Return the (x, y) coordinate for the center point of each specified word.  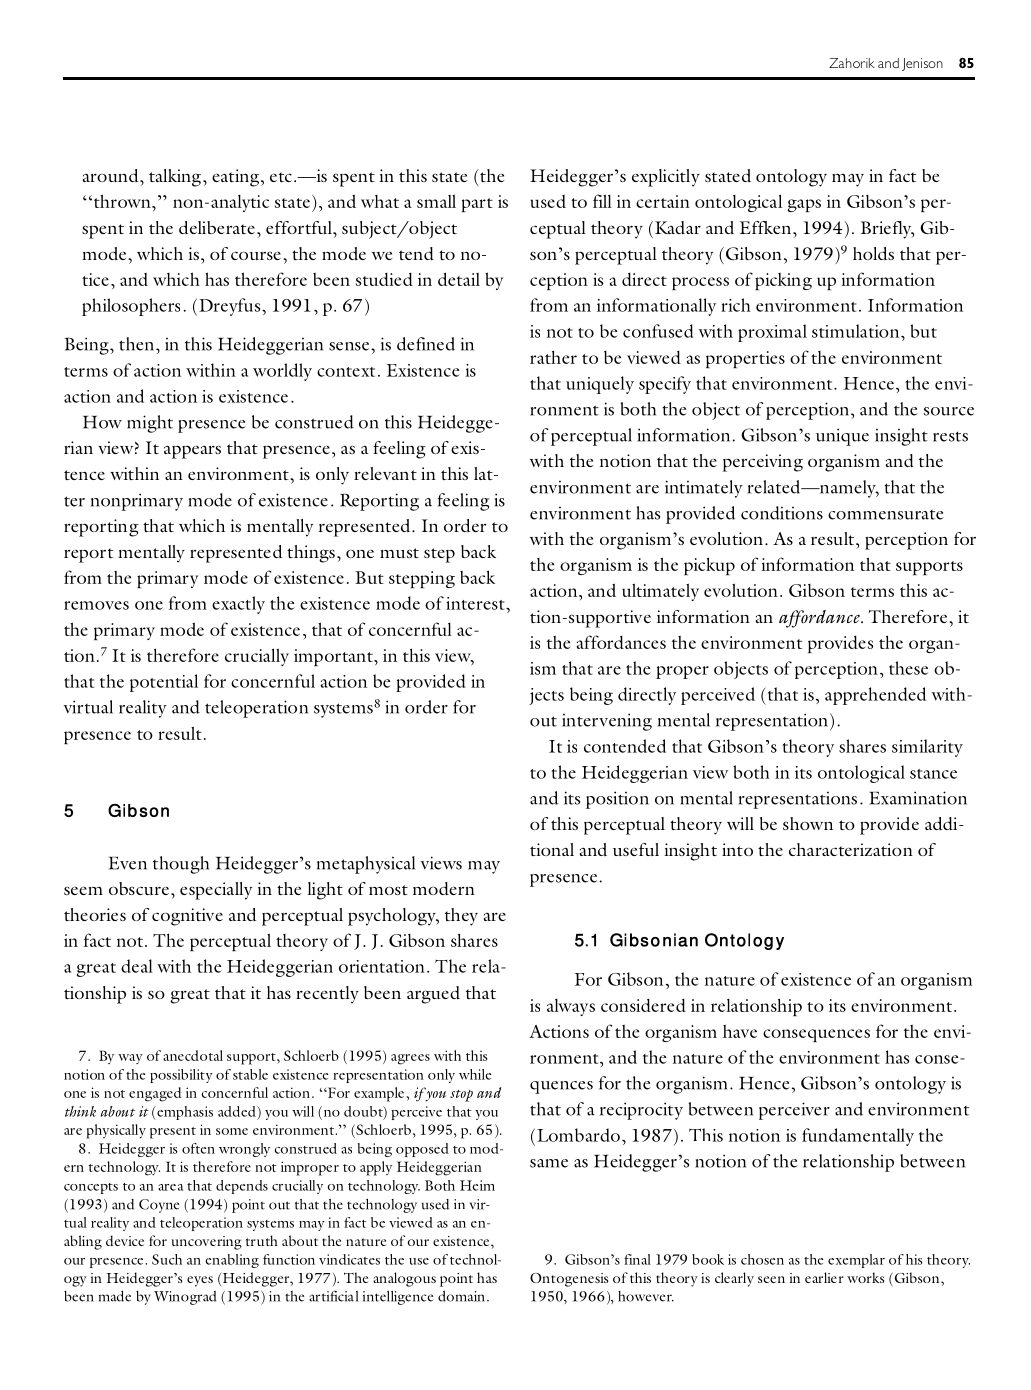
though (181, 865)
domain (463, 1296)
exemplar (856, 1261)
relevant (385, 473)
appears (192, 452)
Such (167, 1259)
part (477, 205)
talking (175, 178)
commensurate (886, 515)
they (461, 917)
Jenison (922, 64)
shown (808, 823)
